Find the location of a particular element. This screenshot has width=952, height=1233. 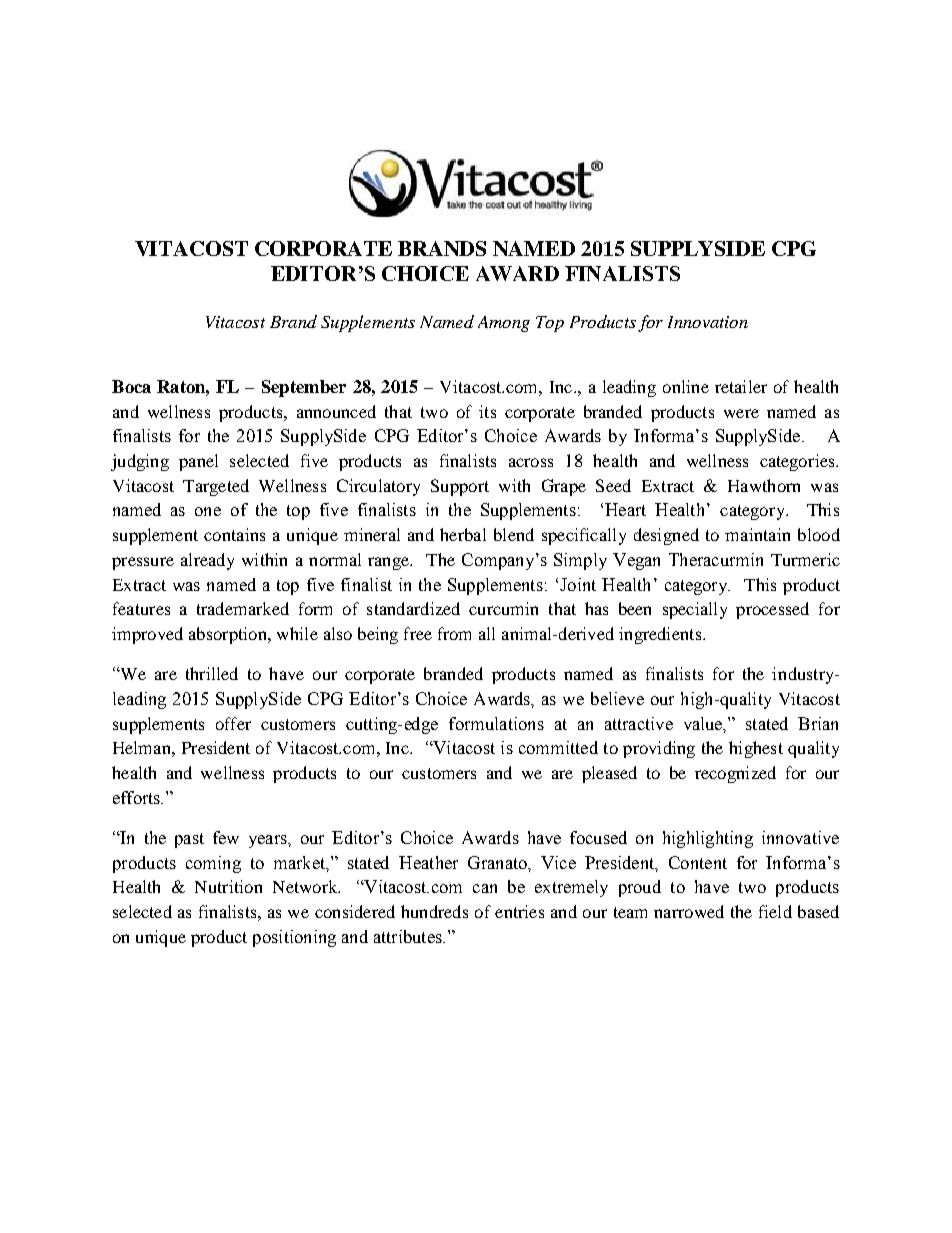

Among is located at coordinates (504, 324).
